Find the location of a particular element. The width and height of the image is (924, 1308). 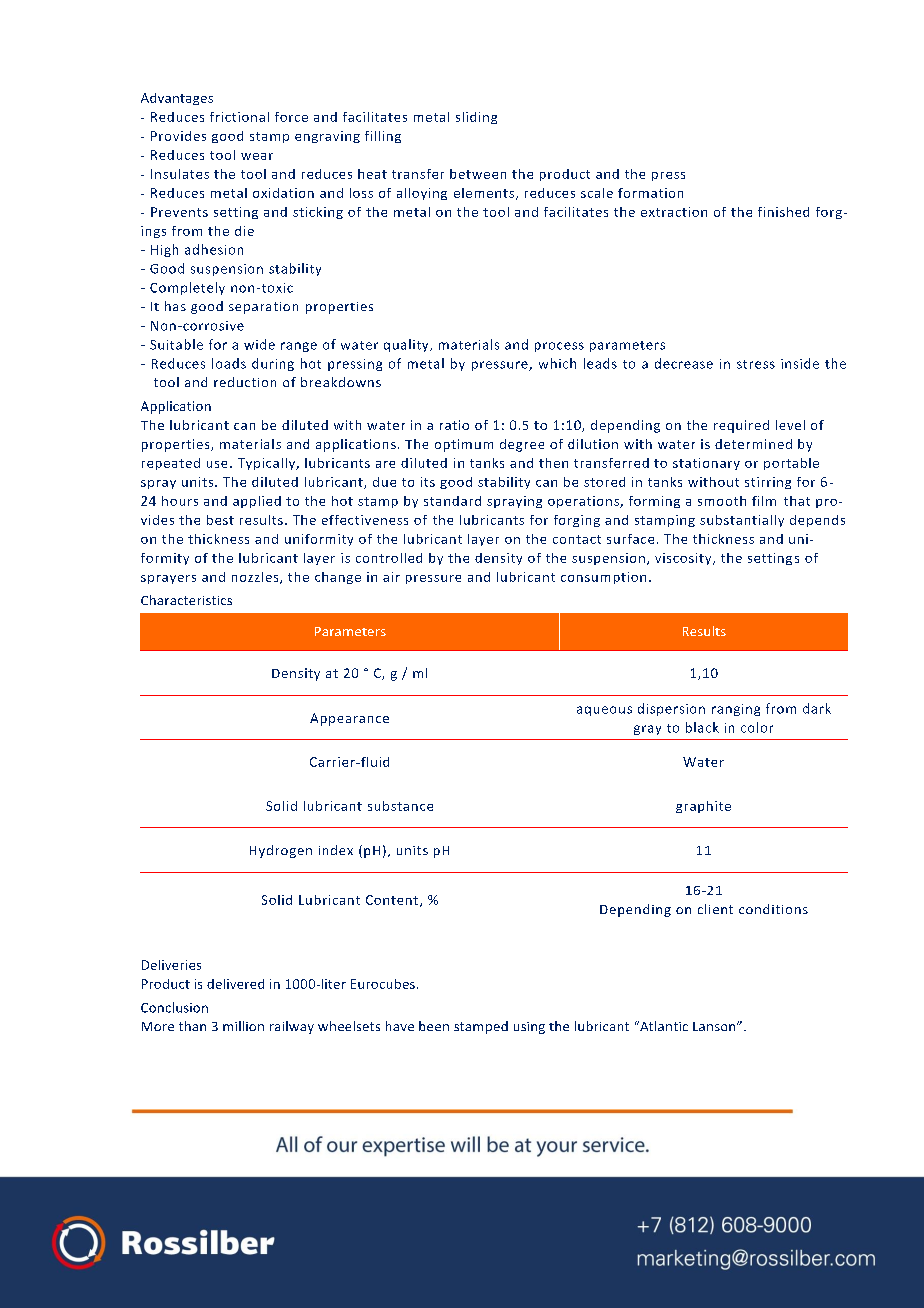

stress is located at coordinates (756, 364).
